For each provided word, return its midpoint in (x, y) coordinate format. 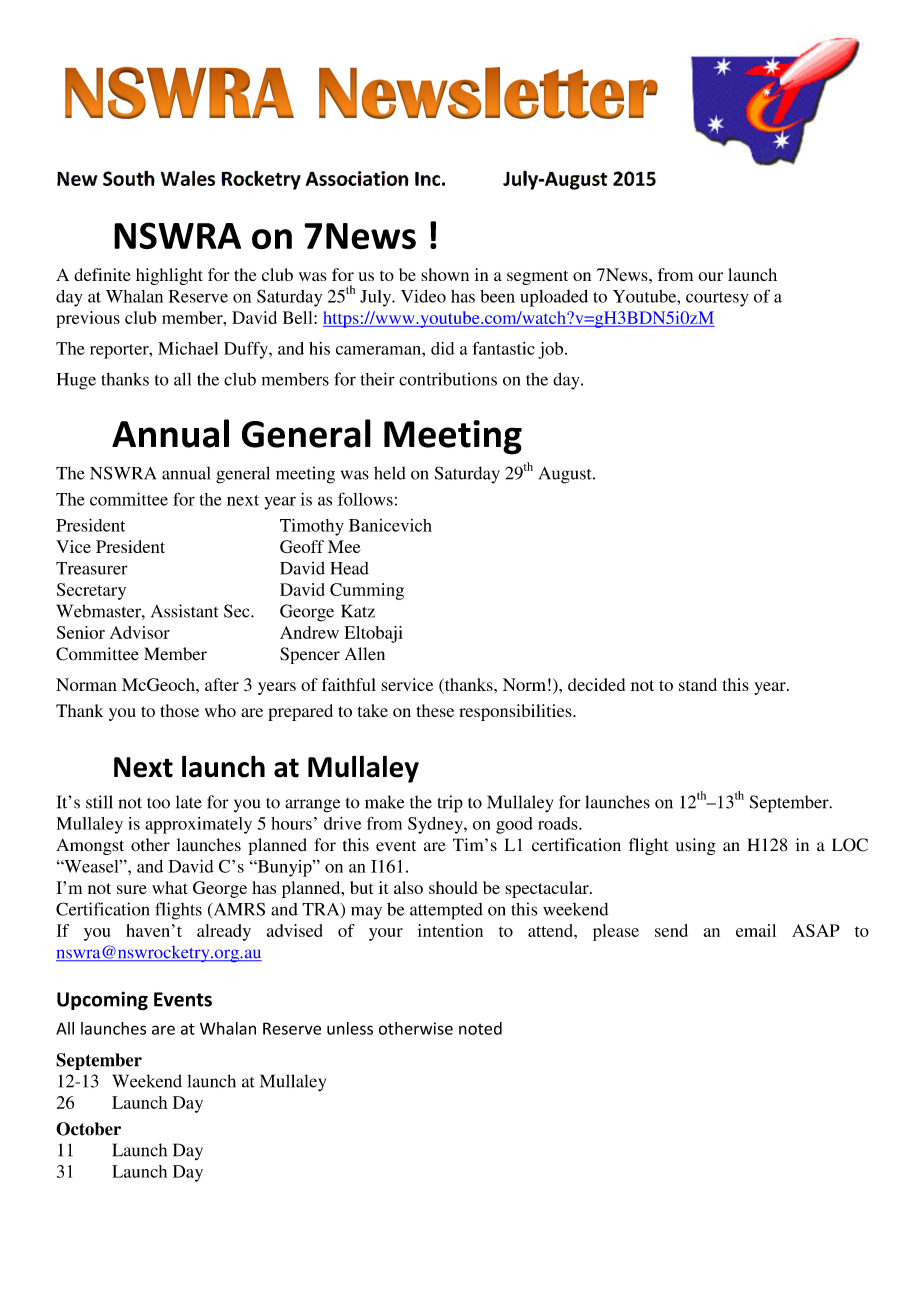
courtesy (717, 299)
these (435, 710)
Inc (427, 179)
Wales (188, 178)
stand (698, 684)
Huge (76, 381)
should (453, 887)
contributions (448, 379)
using (695, 846)
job (552, 350)
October (88, 1129)
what (170, 887)
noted (480, 1028)
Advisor (140, 632)
